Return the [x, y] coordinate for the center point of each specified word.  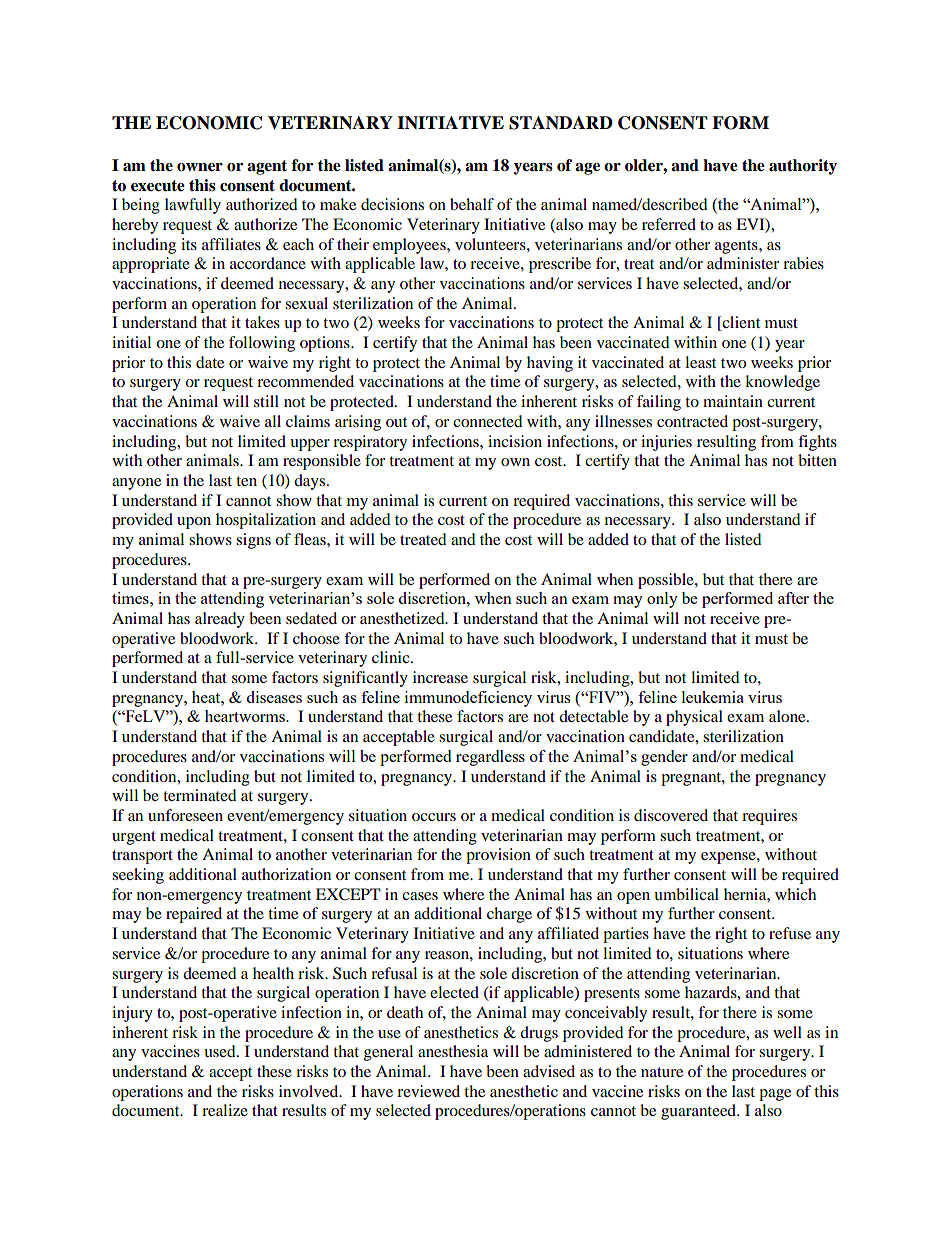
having [550, 364]
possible [667, 581]
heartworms [246, 716]
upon [194, 523]
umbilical [686, 894]
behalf [472, 204]
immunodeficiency [468, 699]
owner [200, 167]
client [740, 323]
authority [803, 167]
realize [225, 1110]
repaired [194, 915]
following [262, 344]
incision [515, 441]
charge [509, 915]
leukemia [713, 697]
